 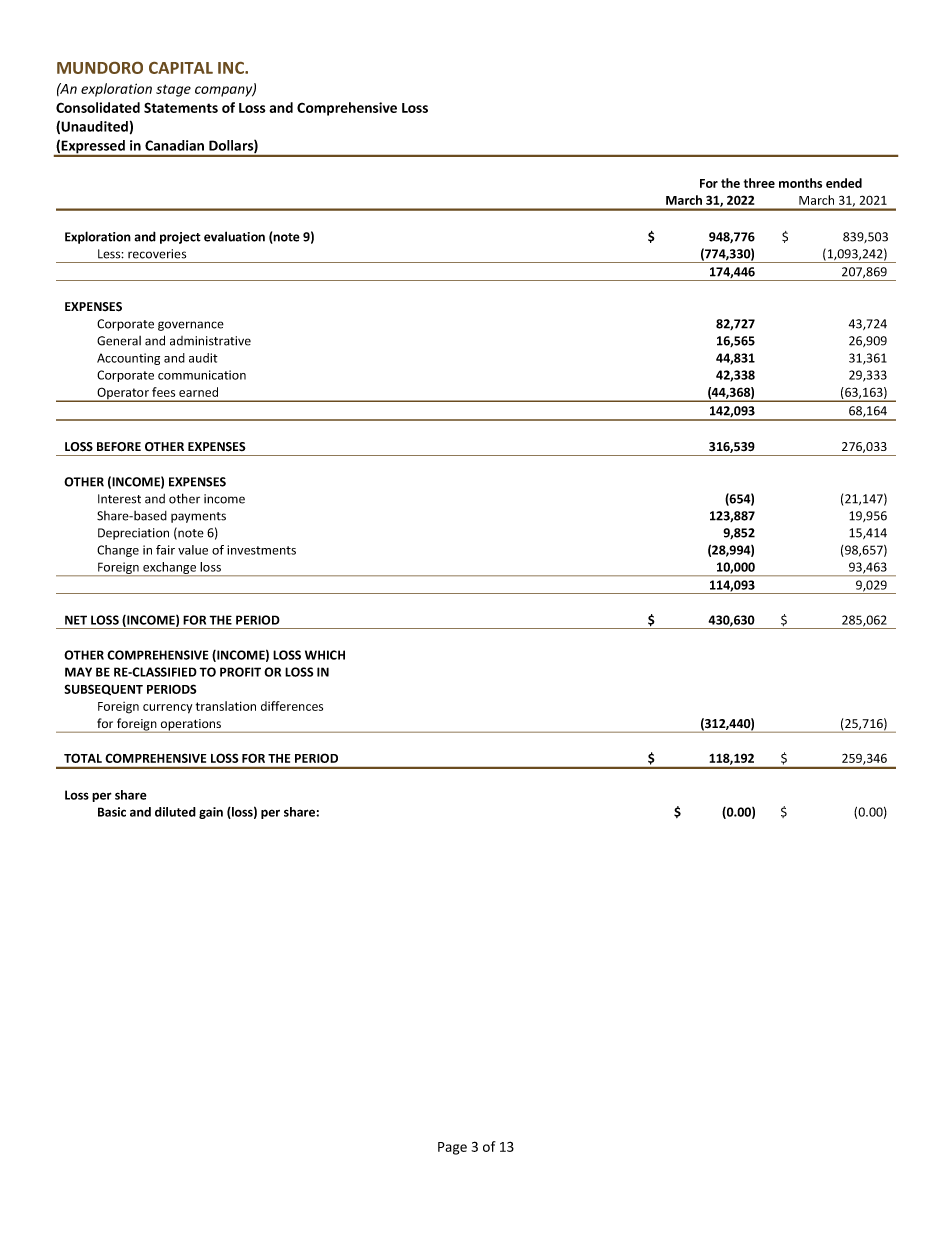 What do you see at coordinates (452, 1148) in the screenshot?
I see `Page` at bounding box center [452, 1148].
